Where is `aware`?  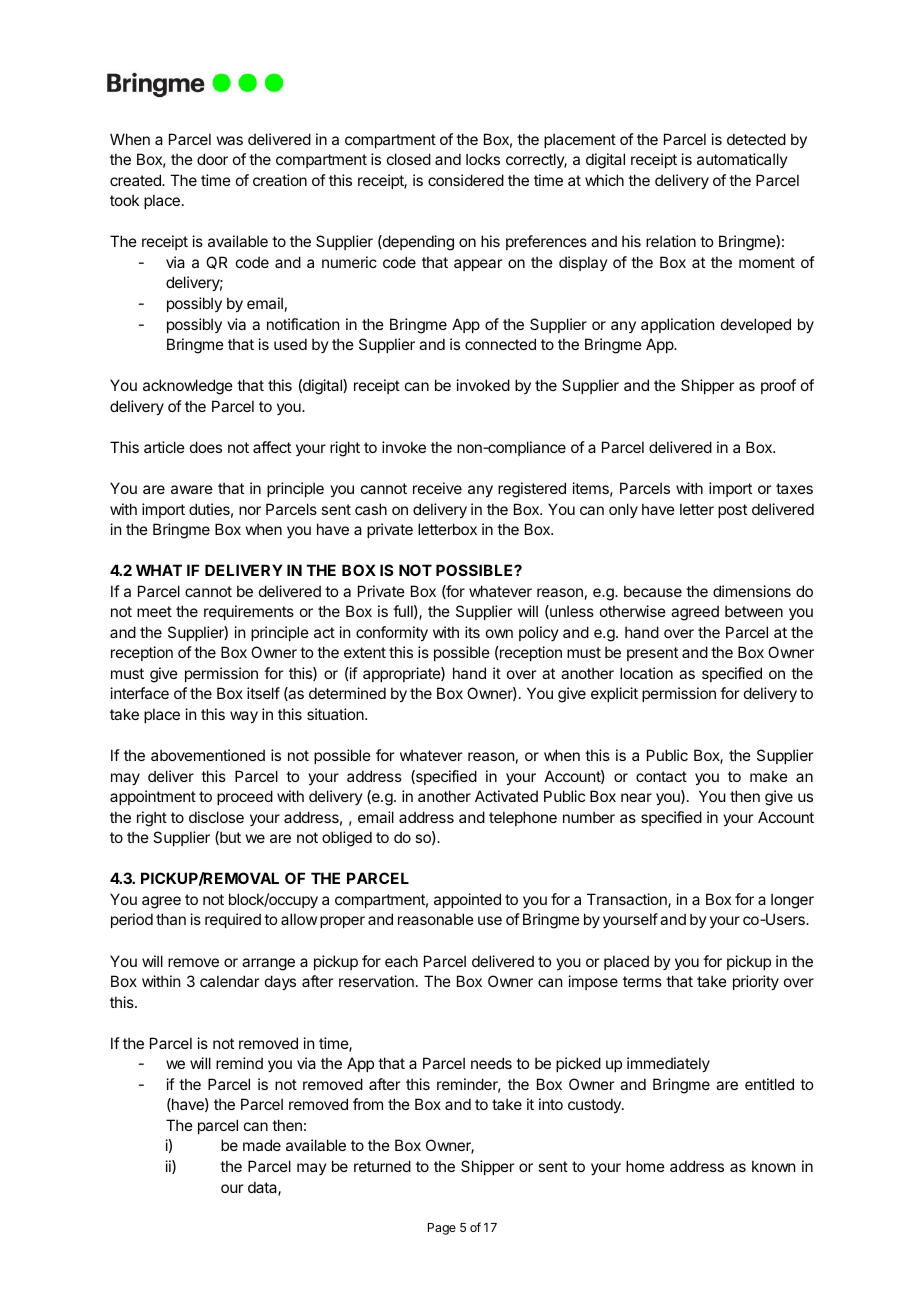
aware is located at coordinates (192, 489).
